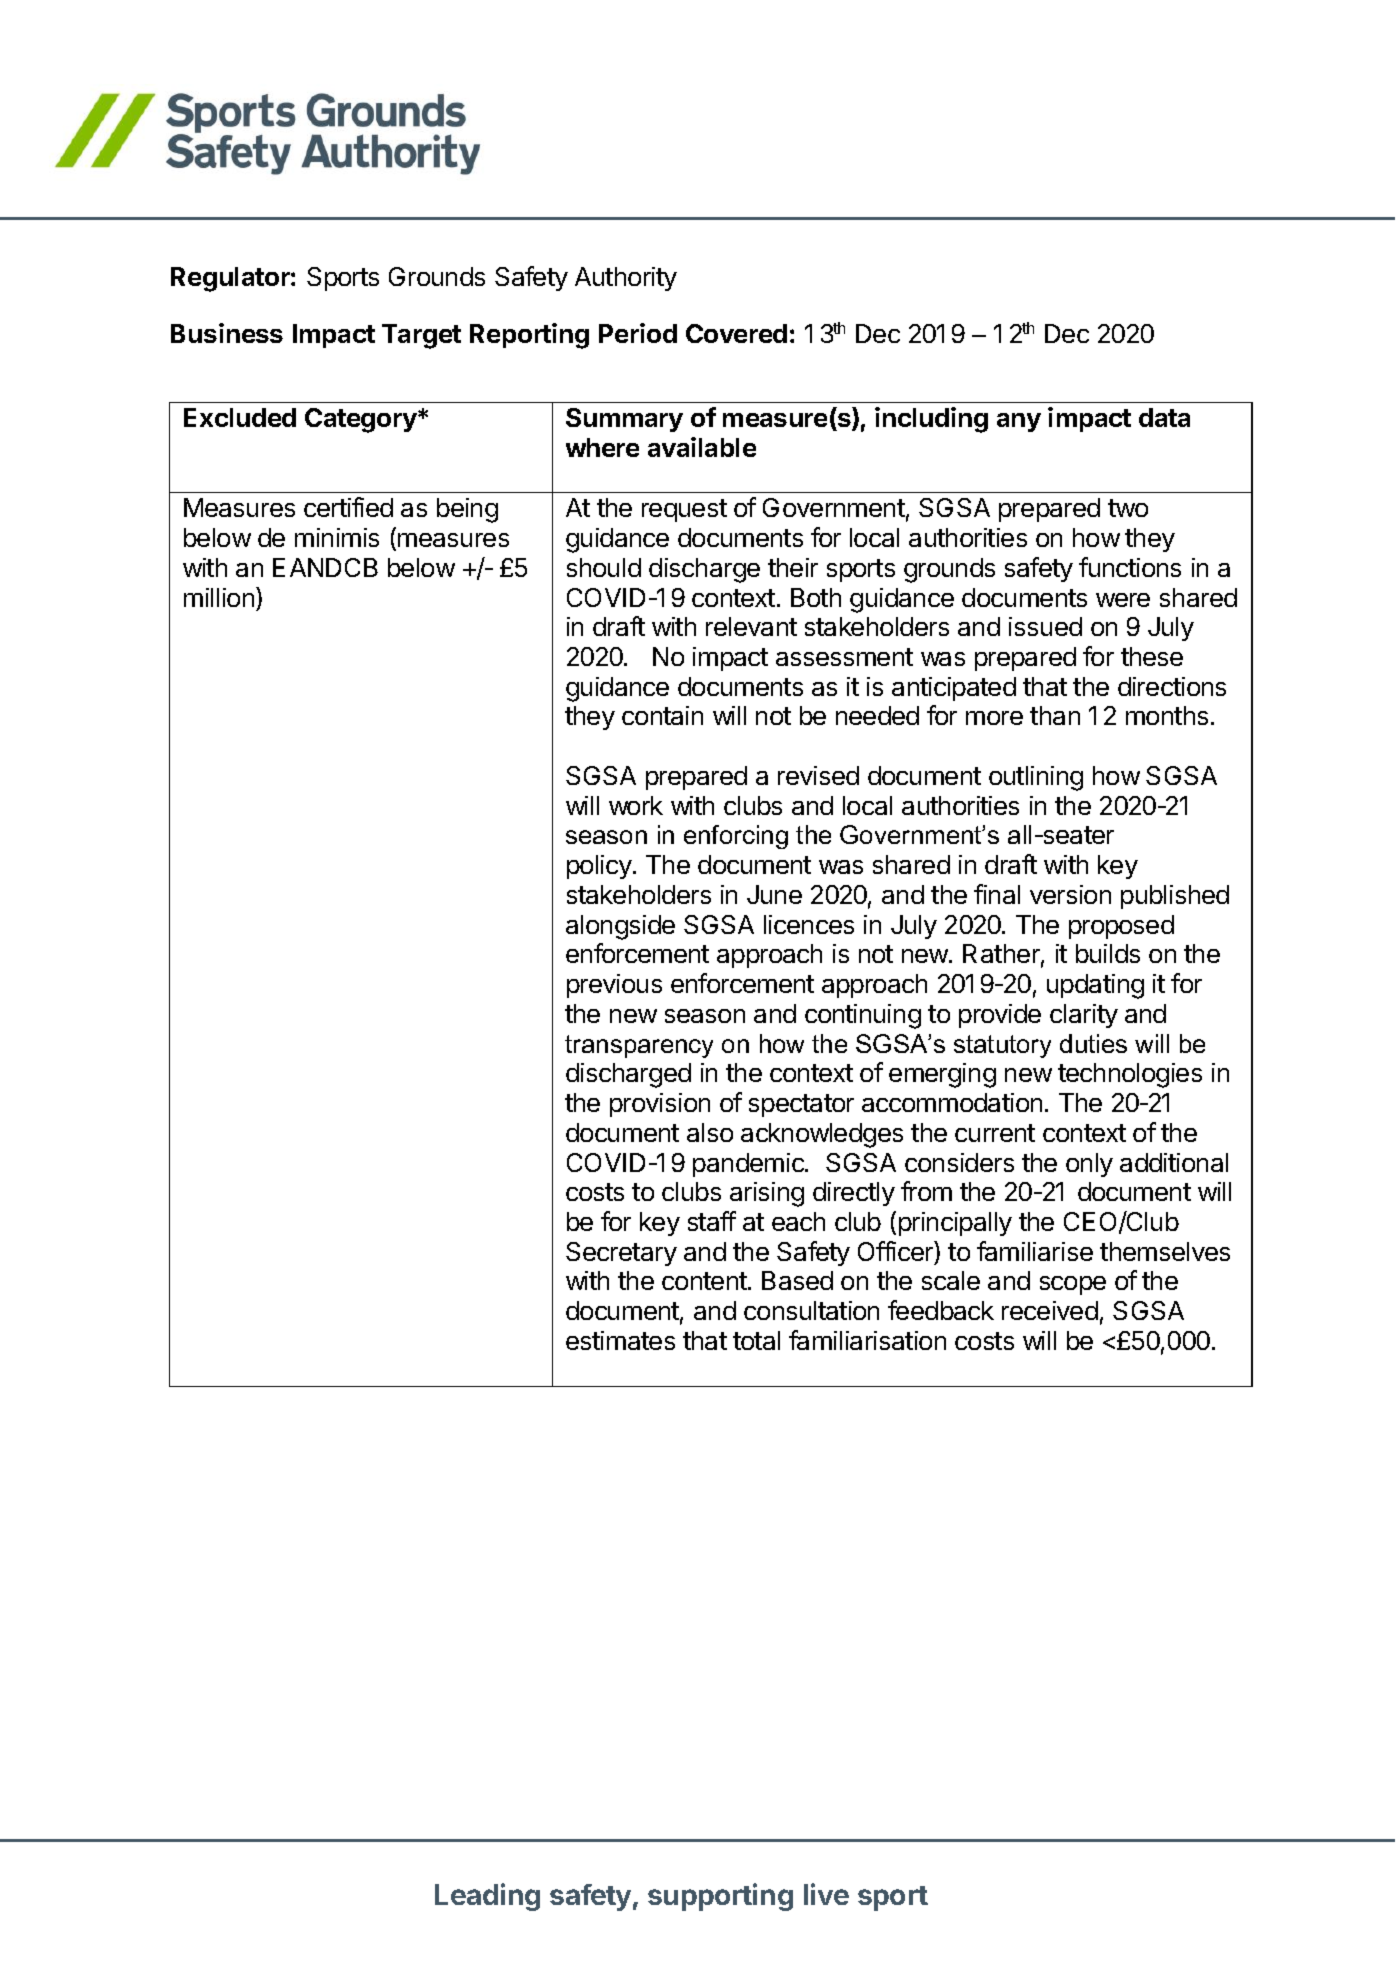  Describe the element at coordinates (1019, 422) in the screenshot. I see `any` at that location.
